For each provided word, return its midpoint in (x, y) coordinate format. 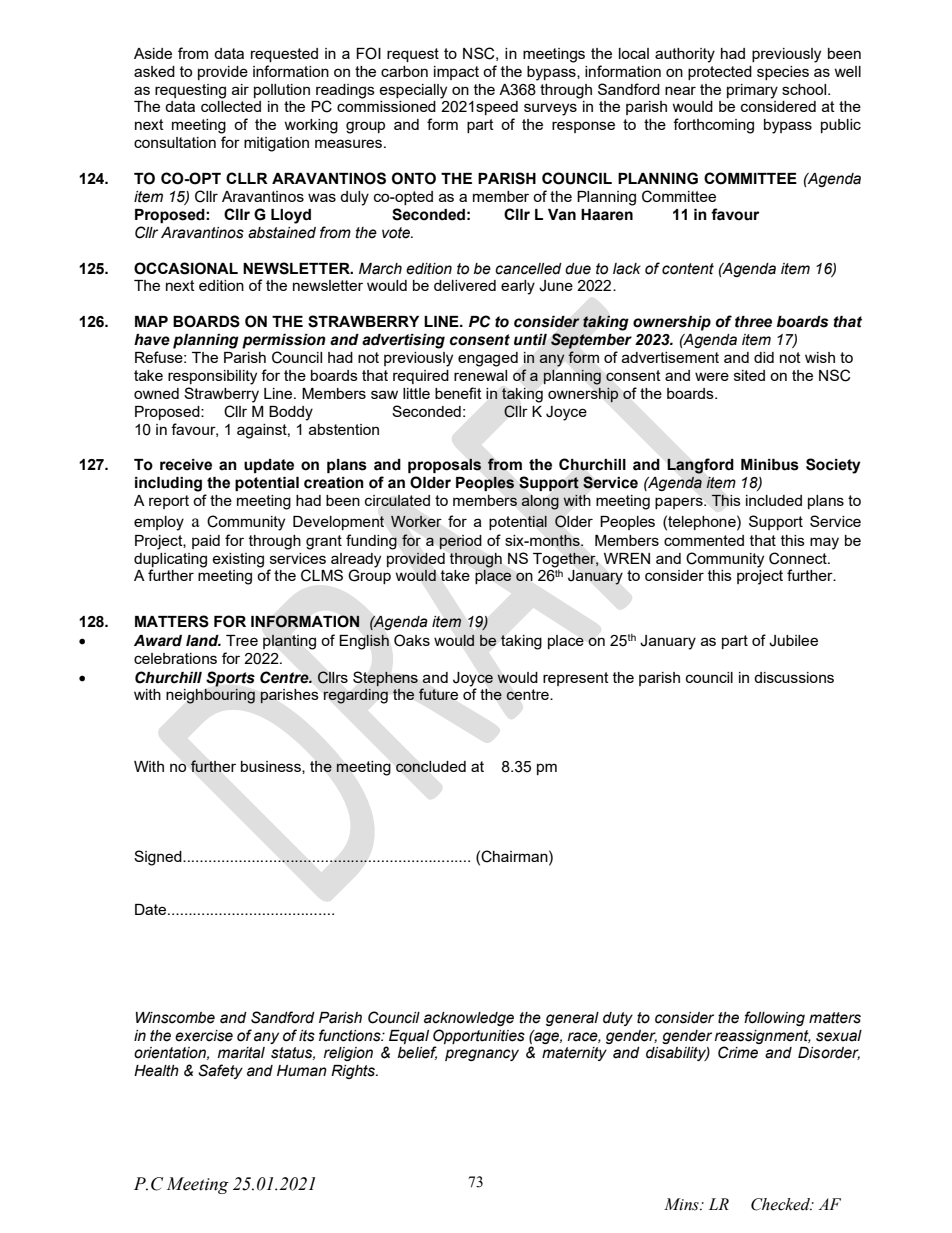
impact (456, 73)
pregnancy (482, 1055)
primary (752, 91)
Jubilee (793, 641)
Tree (242, 640)
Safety (220, 1071)
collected (231, 106)
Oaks (412, 640)
